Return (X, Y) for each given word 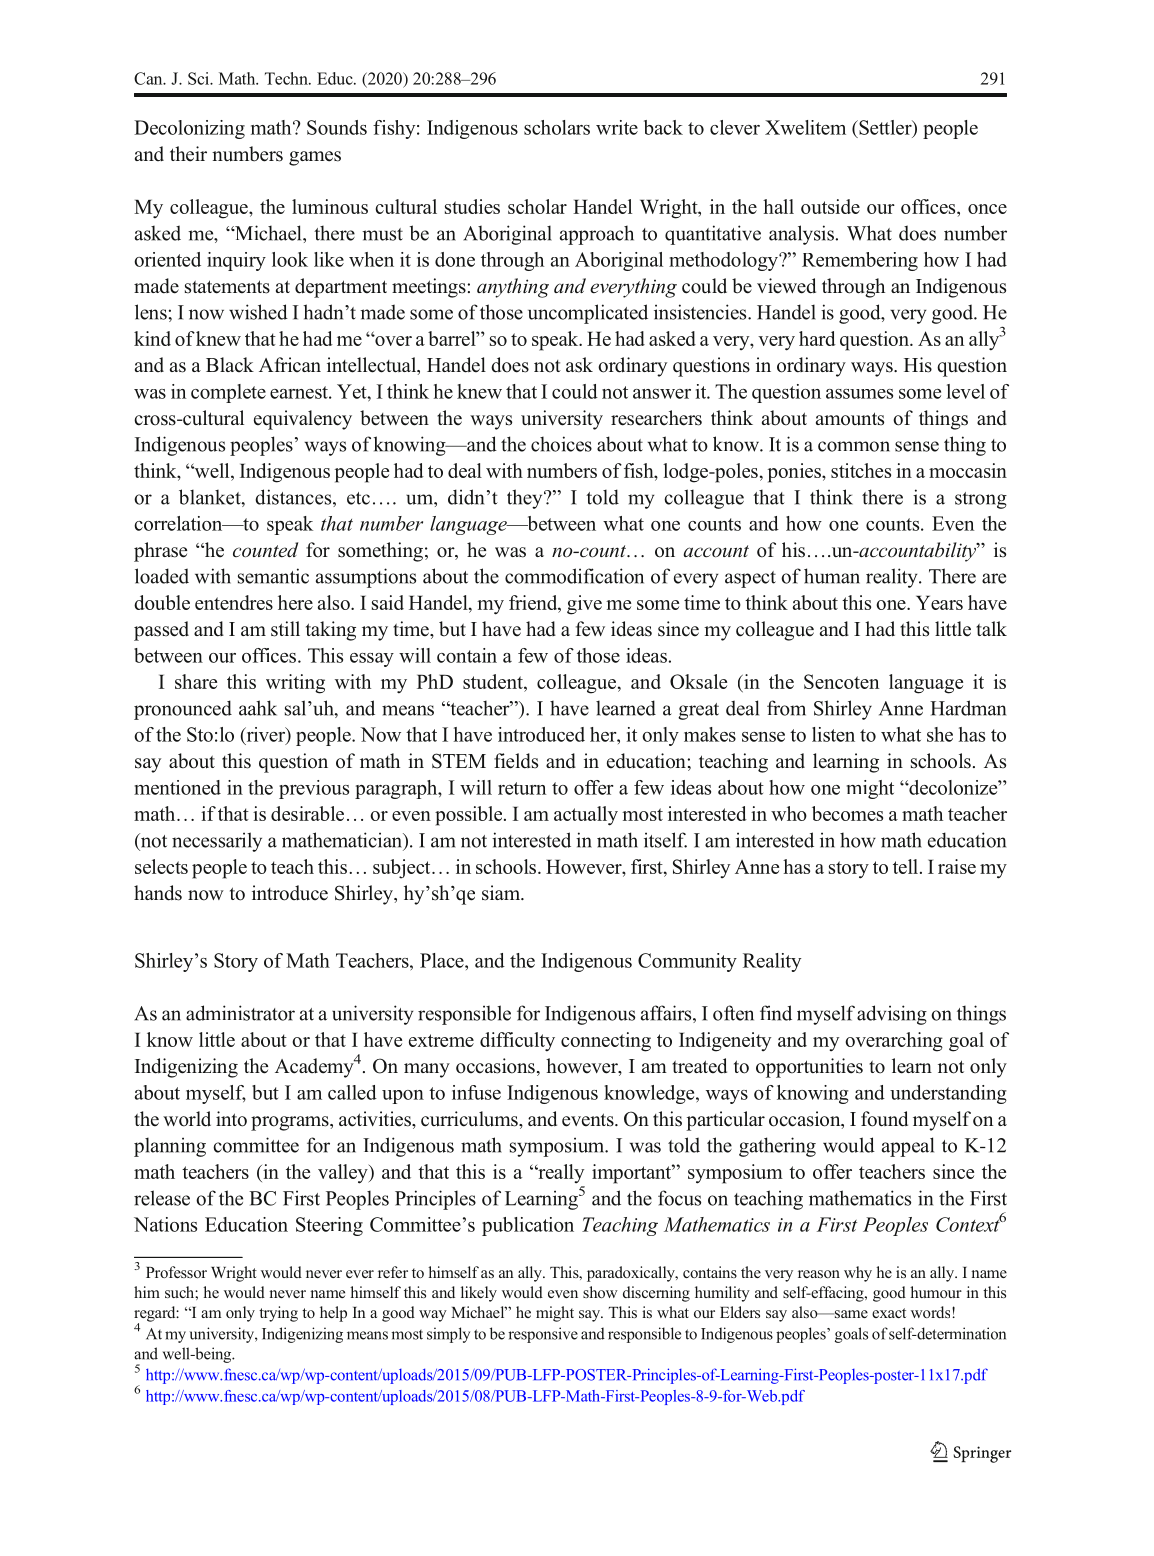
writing (295, 684)
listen (833, 734)
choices (561, 444)
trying (278, 1314)
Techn (287, 78)
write (617, 127)
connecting (606, 1042)
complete (228, 393)
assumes (859, 394)
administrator (240, 1013)
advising (892, 1015)
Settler (885, 128)
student (494, 683)
